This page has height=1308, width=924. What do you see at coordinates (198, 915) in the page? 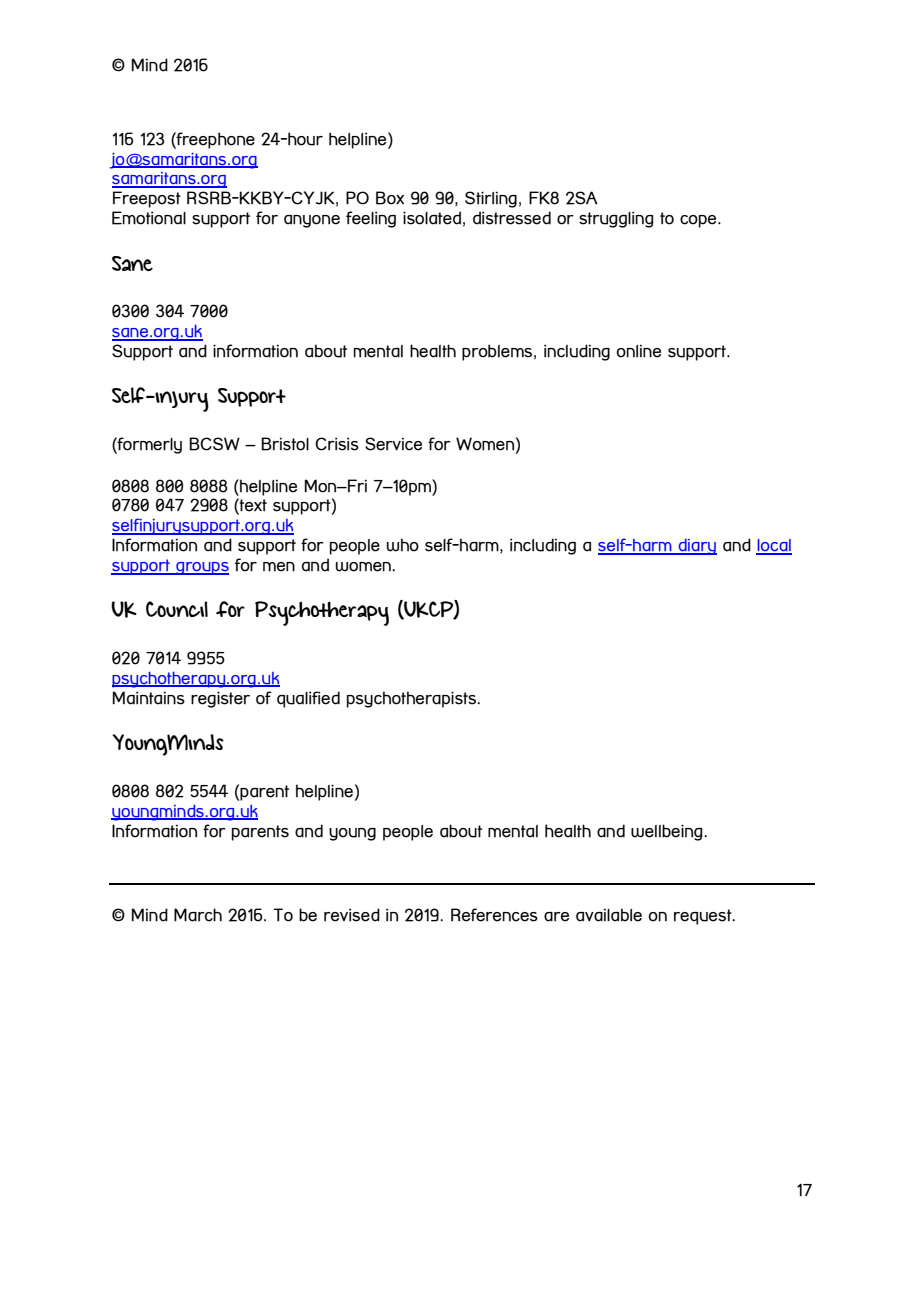
I see `March` at bounding box center [198, 915].
